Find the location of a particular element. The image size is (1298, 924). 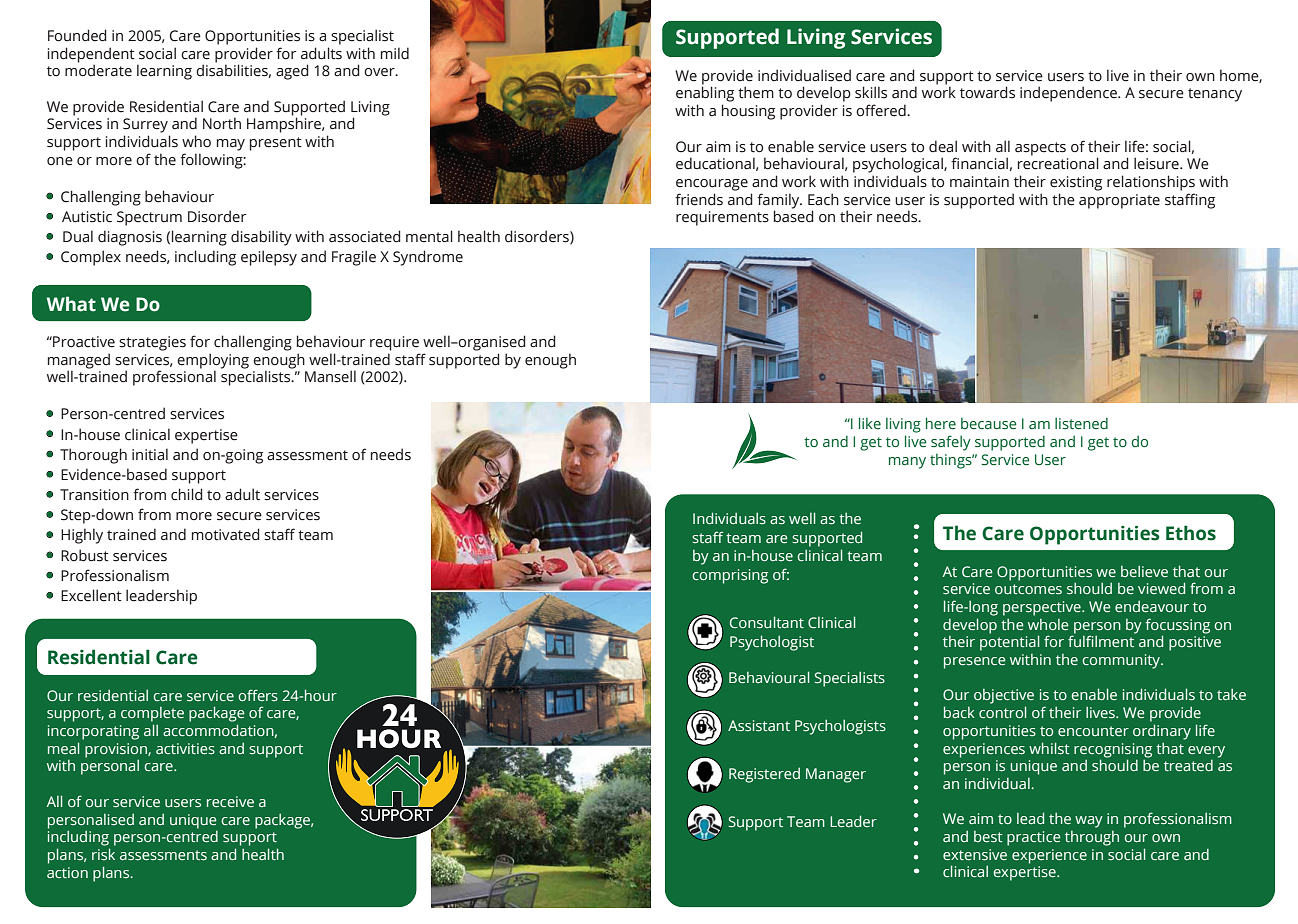

independence is located at coordinates (1069, 94).
